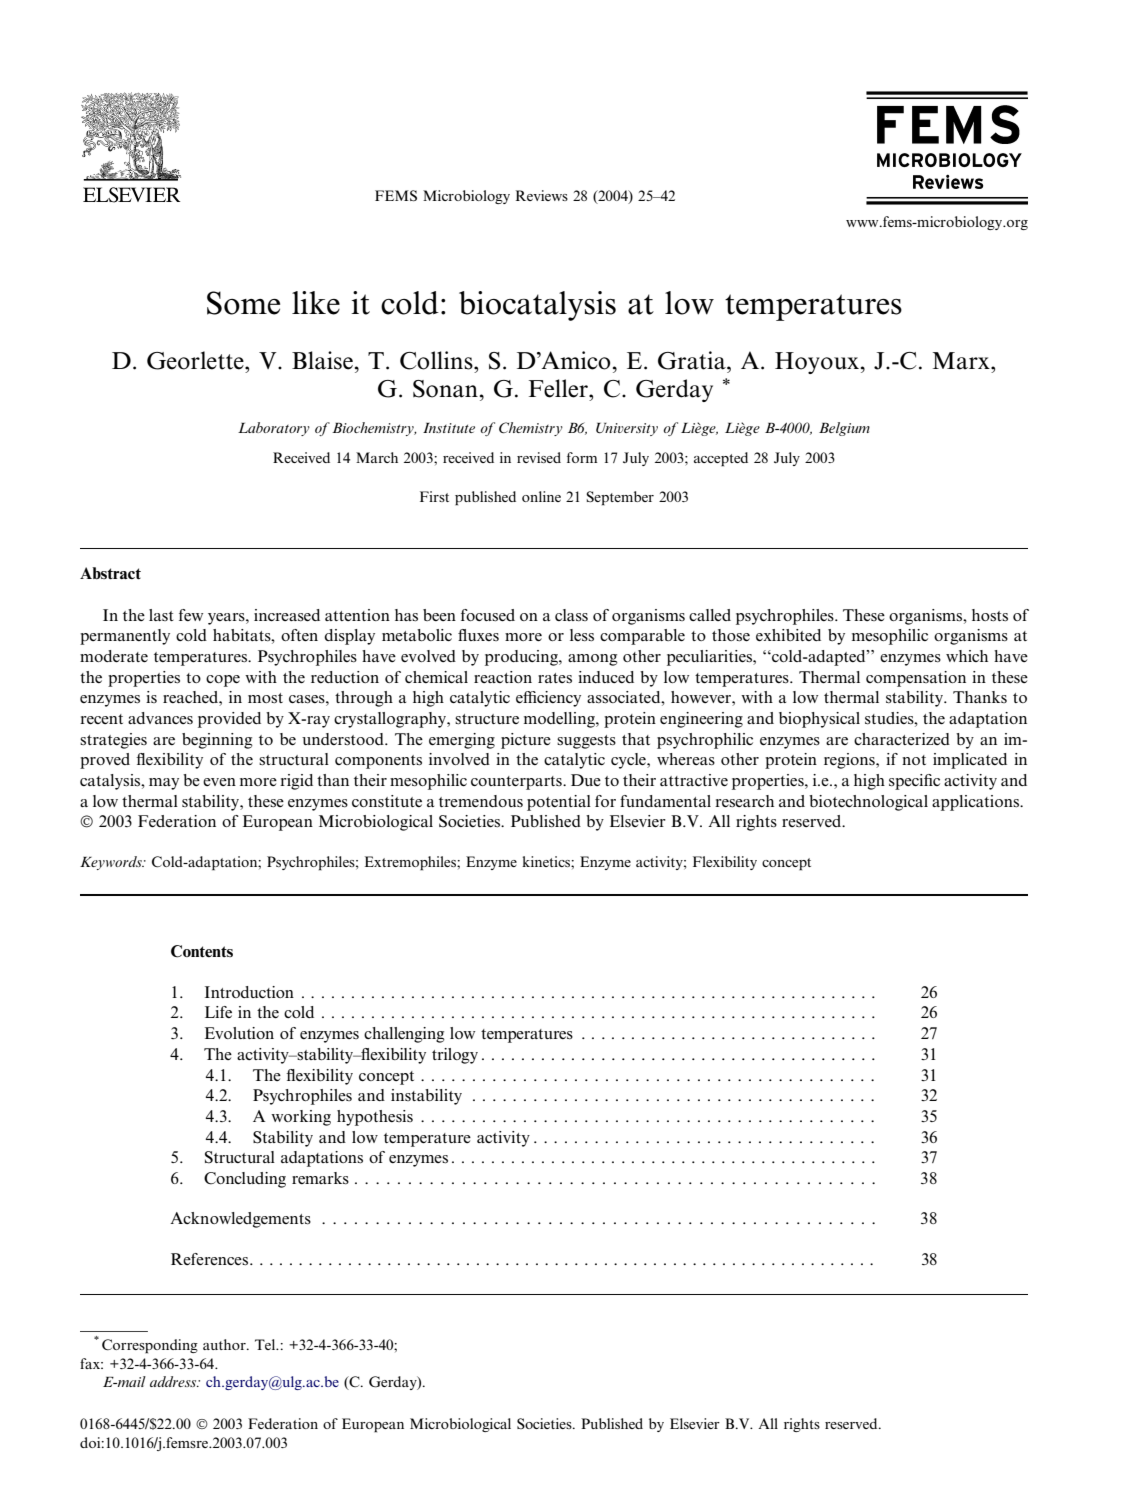 The height and width of the page is (1499, 1123). I want to click on potential, so click(559, 803).
